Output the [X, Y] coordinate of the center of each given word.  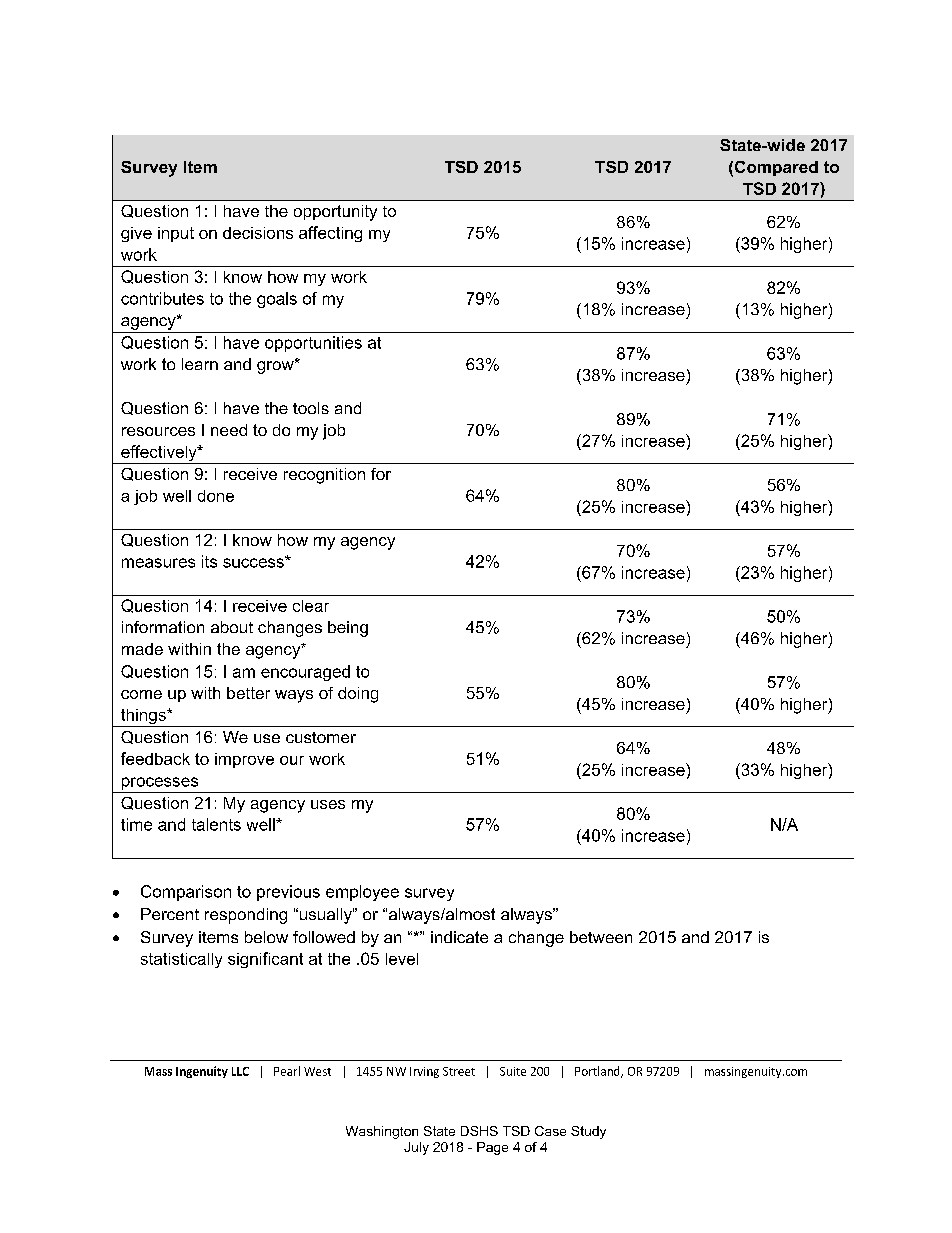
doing [358, 695]
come [141, 694]
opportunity [335, 213]
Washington [382, 1132]
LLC [240, 1071]
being [348, 629]
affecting [330, 234]
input [176, 234]
